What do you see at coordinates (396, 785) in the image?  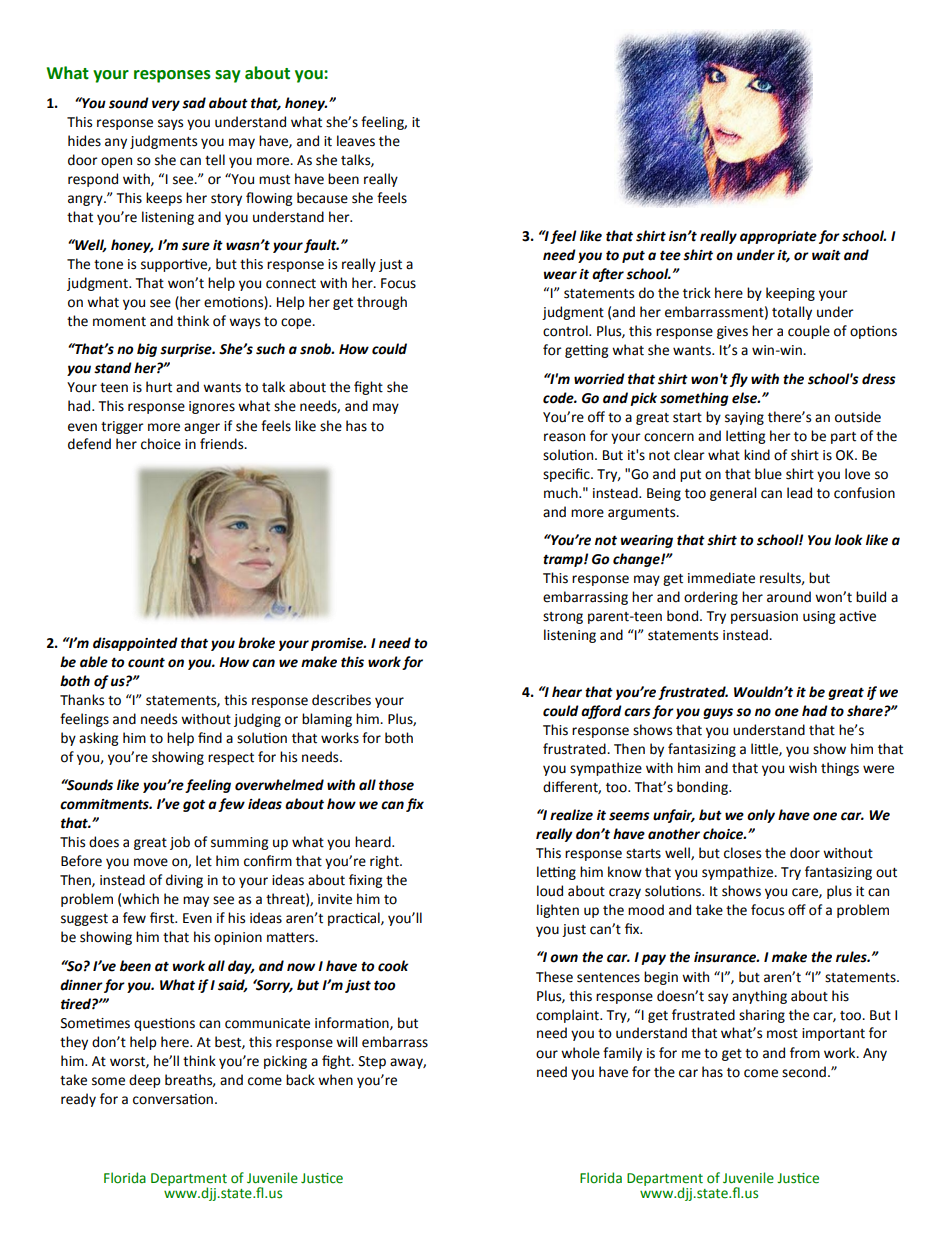 I see `those` at bounding box center [396, 785].
